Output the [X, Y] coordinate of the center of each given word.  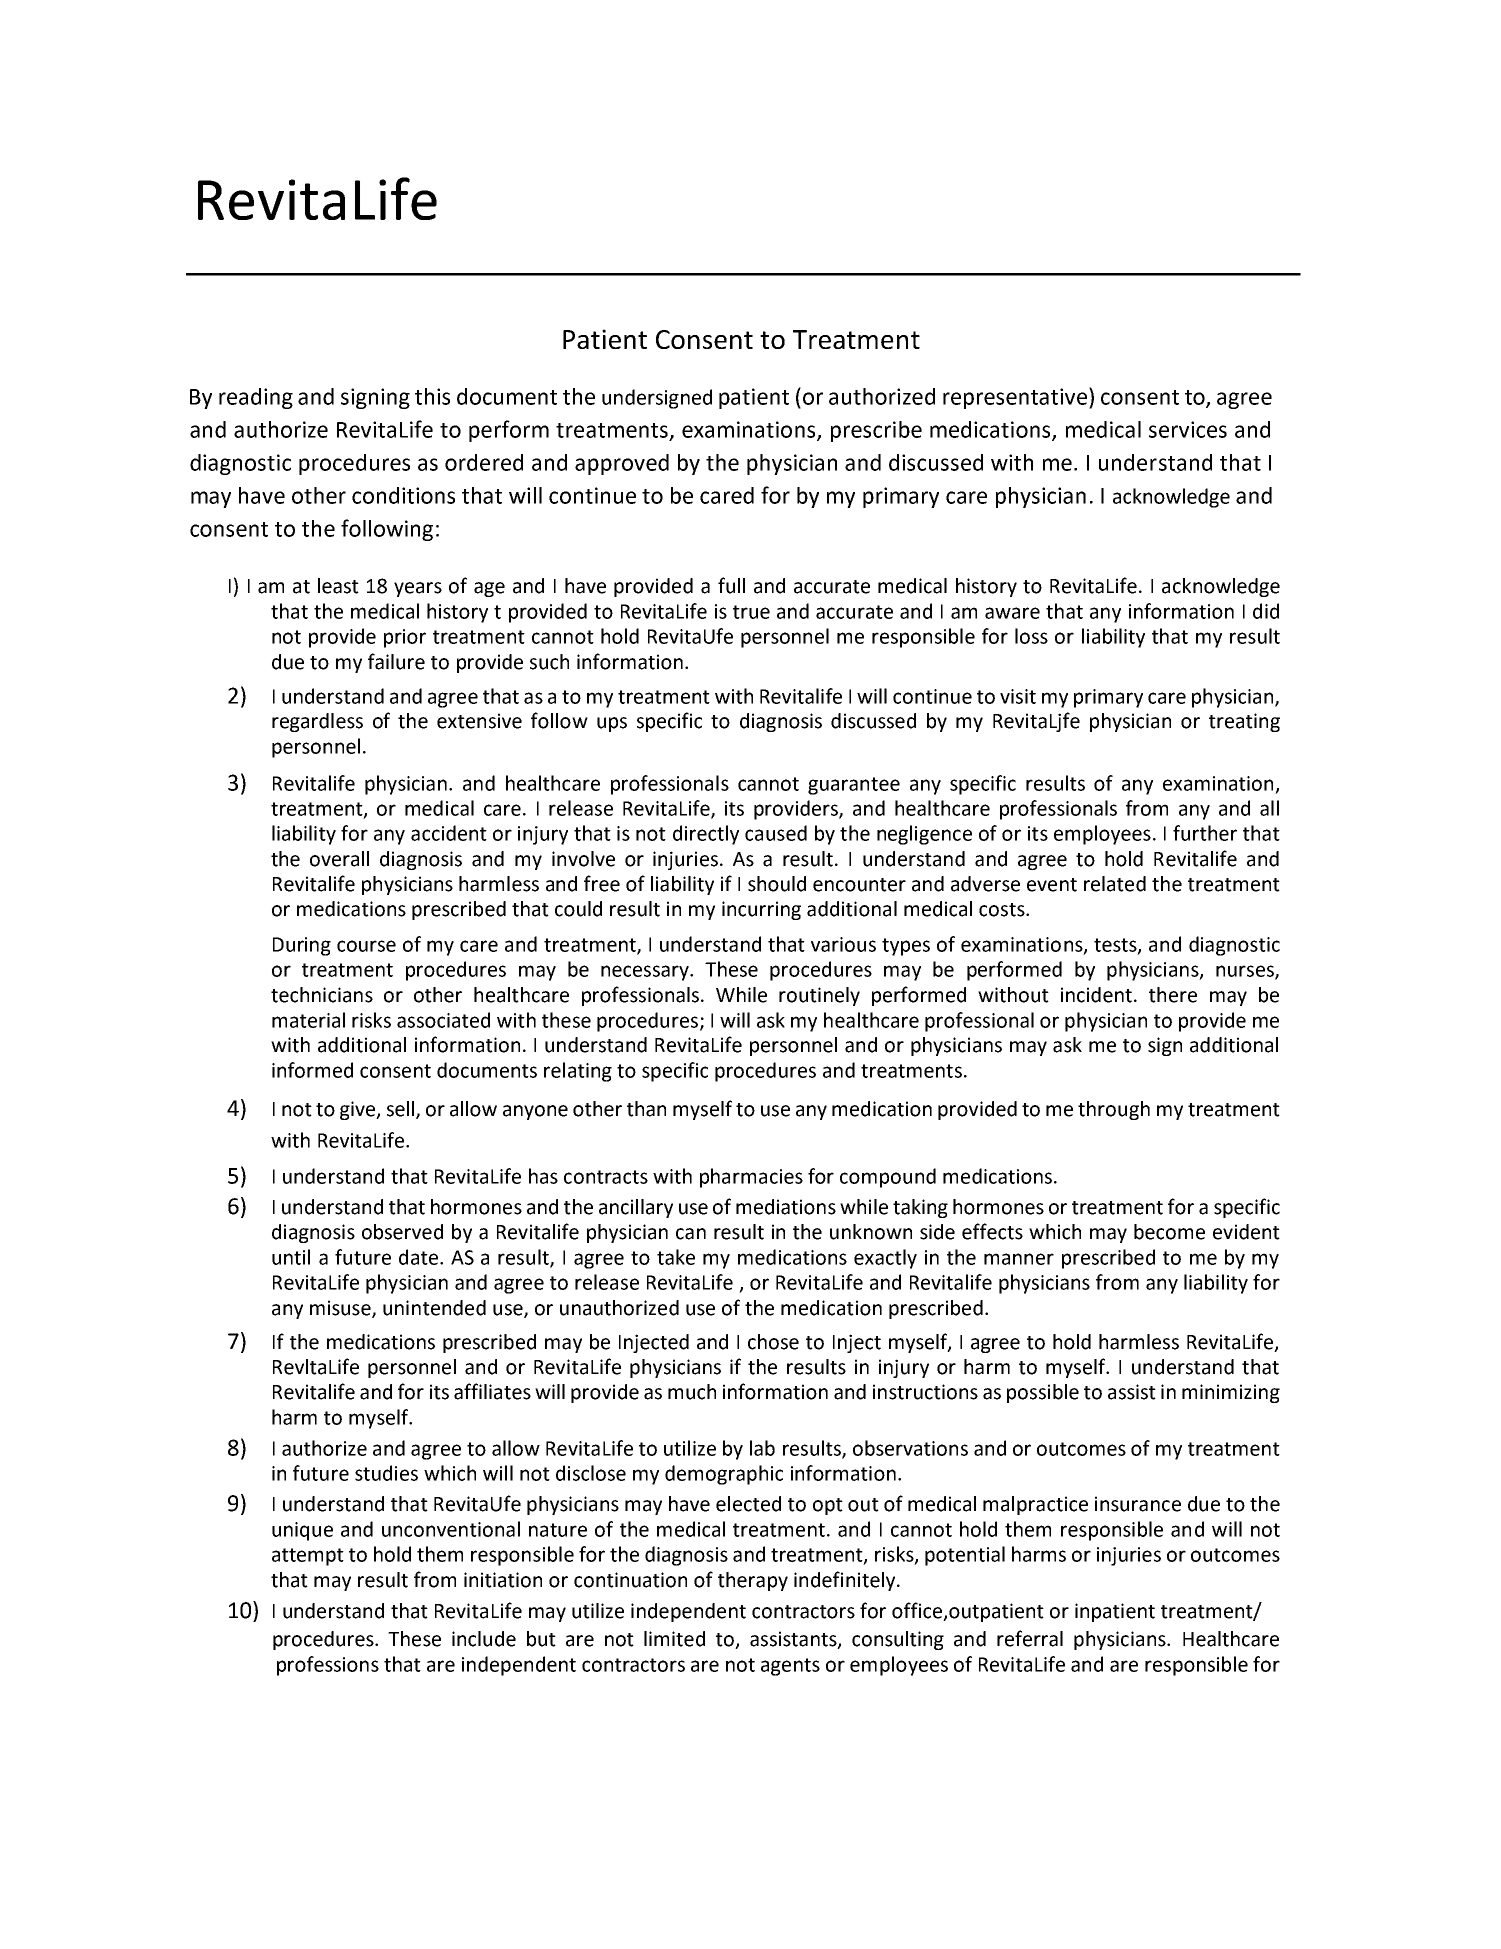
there [1173, 995]
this [432, 396]
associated [443, 1020]
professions [328, 1666]
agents [790, 1667]
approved [622, 464]
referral [1030, 1638]
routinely [819, 996]
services [1188, 429]
